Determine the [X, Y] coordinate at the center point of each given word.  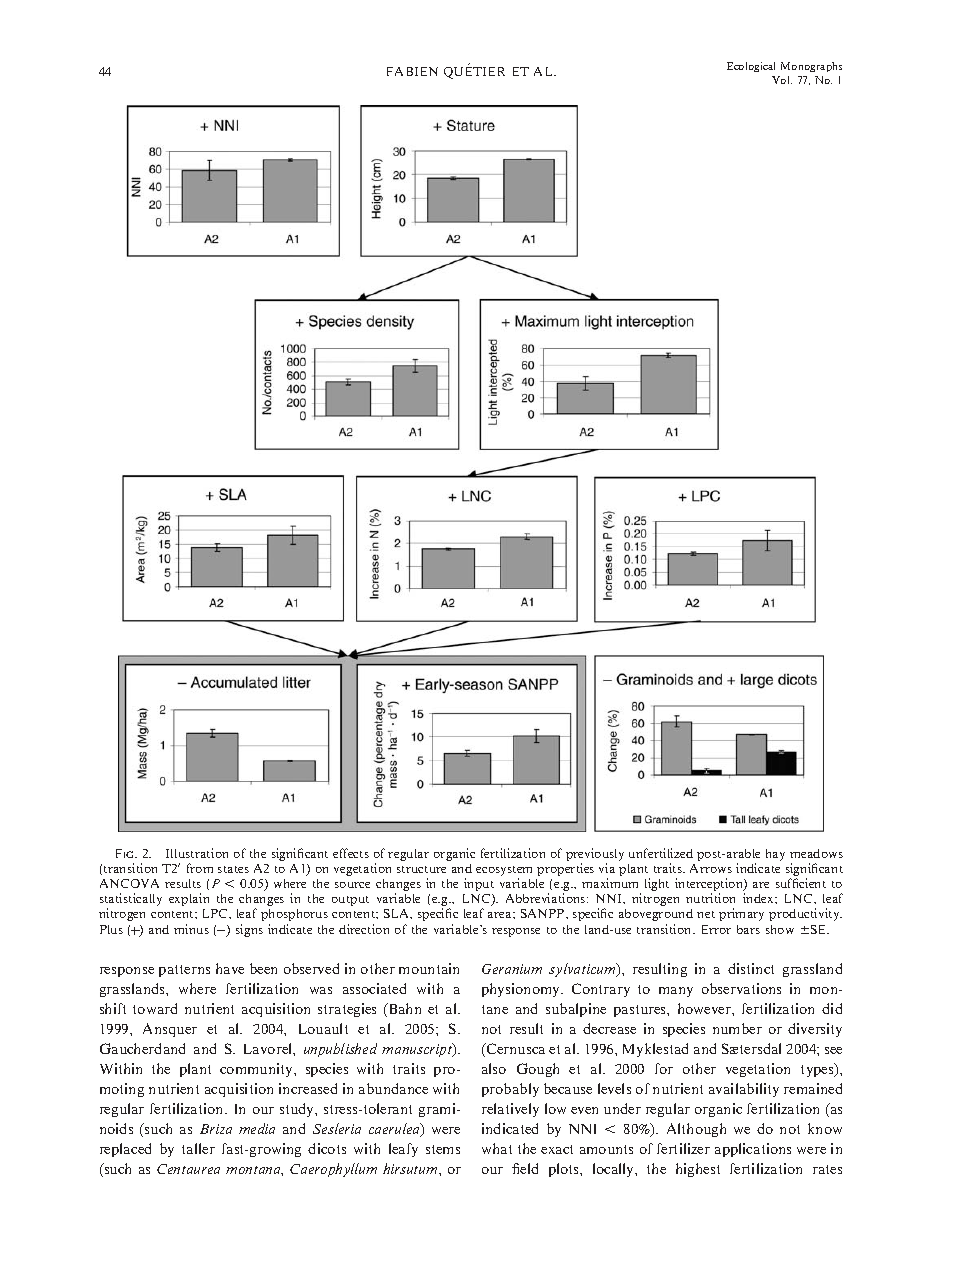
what [497, 1148]
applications [753, 1150]
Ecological [751, 67]
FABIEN [412, 71]
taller [198, 1148]
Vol [782, 80]
